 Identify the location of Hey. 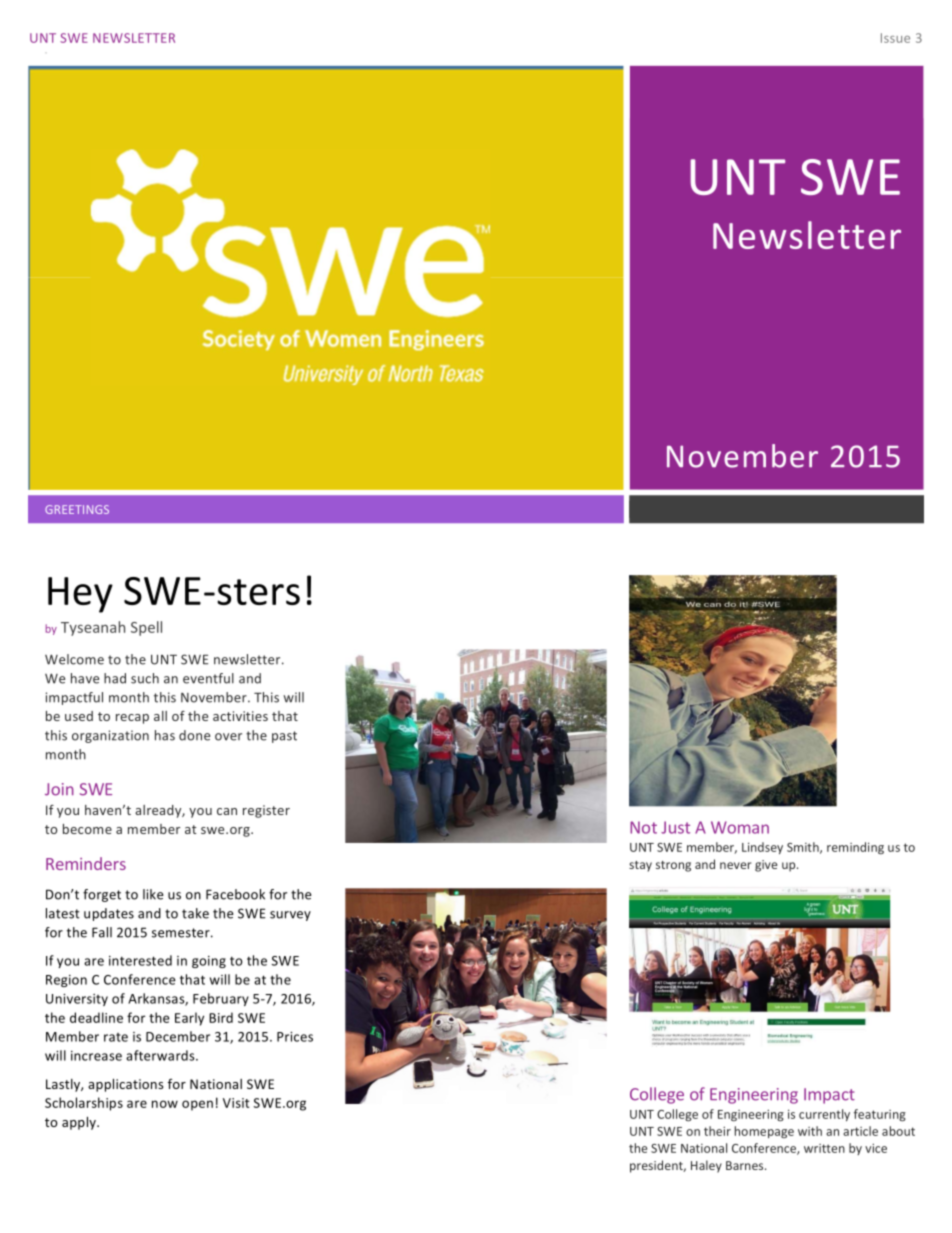
(80, 595).
